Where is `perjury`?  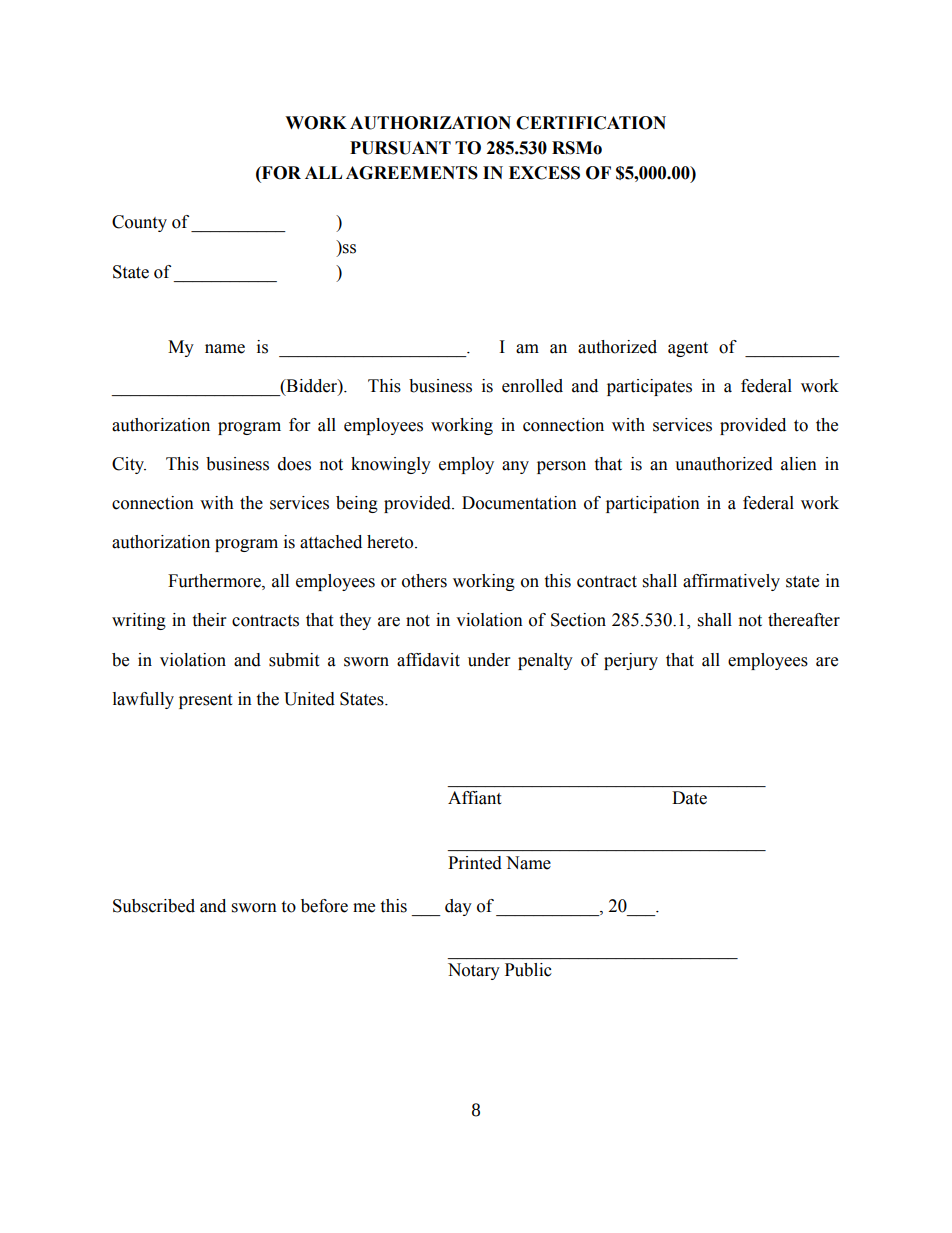
perjury is located at coordinates (631, 661).
